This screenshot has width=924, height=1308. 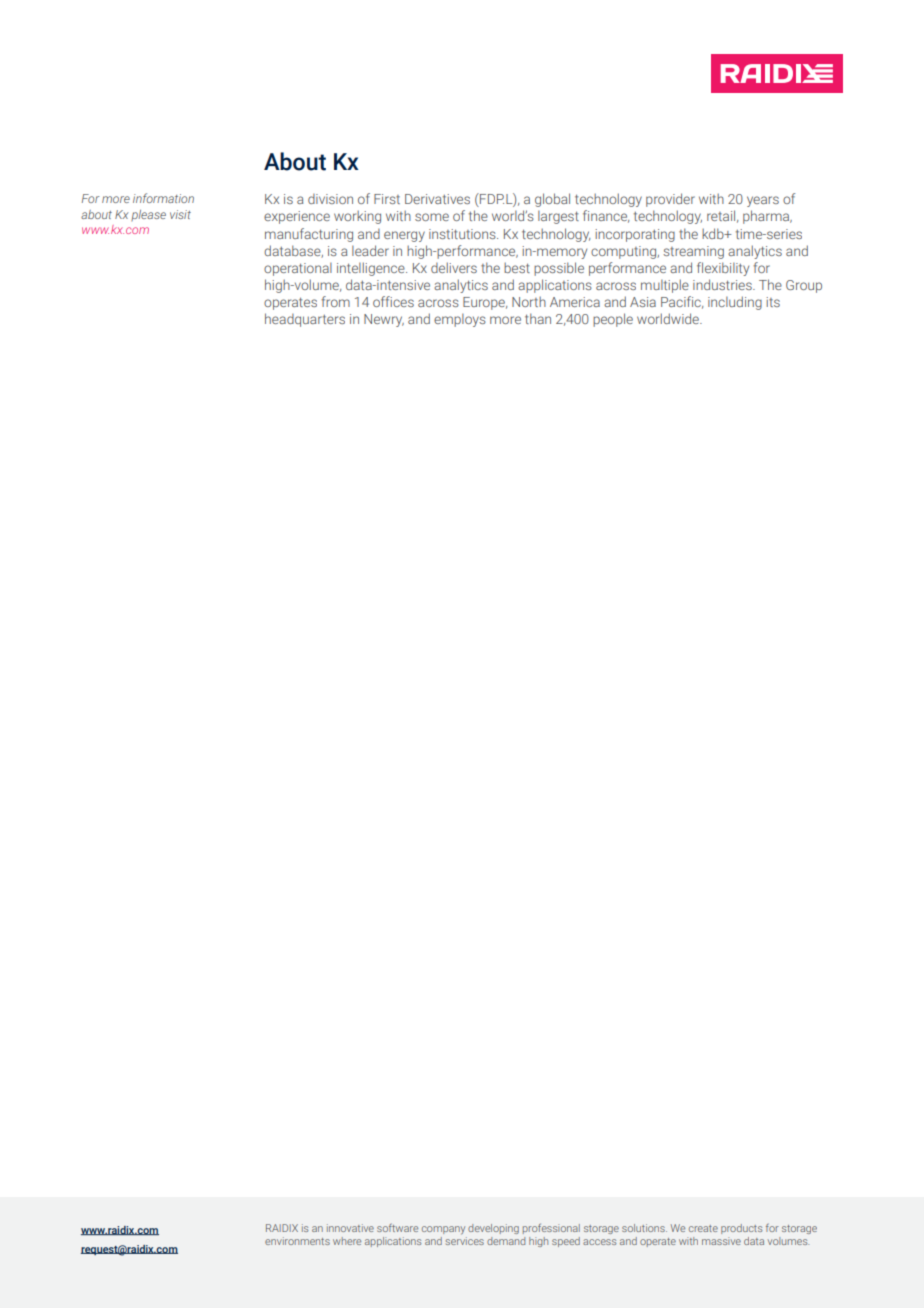 What do you see at coordinates (493, 1229) in the screenshot?
I see `developing` at bounding box center [493, 1229].
